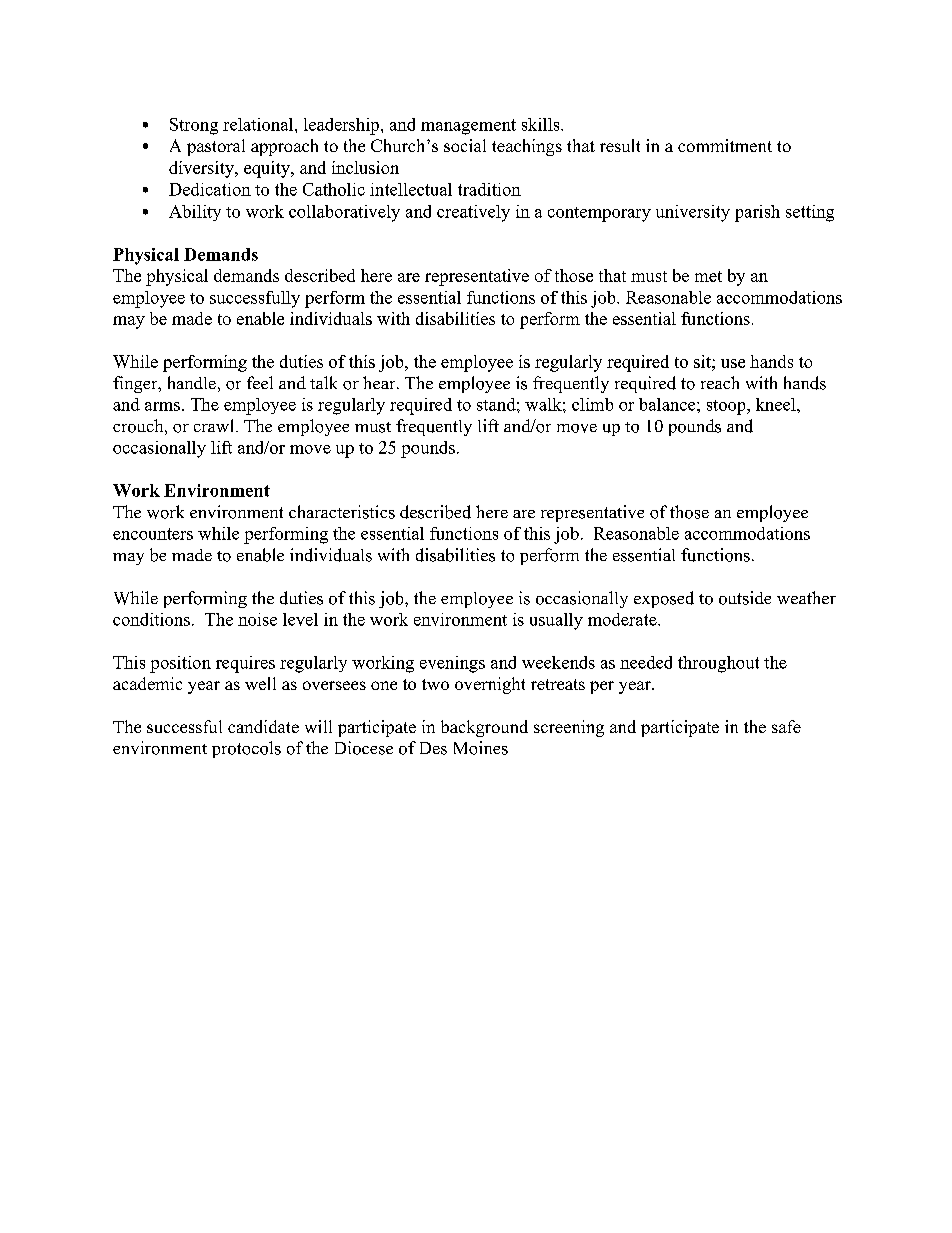  Describe the element at coordinates (727, 407) in the screenshot. I see `stoop` at that location.
